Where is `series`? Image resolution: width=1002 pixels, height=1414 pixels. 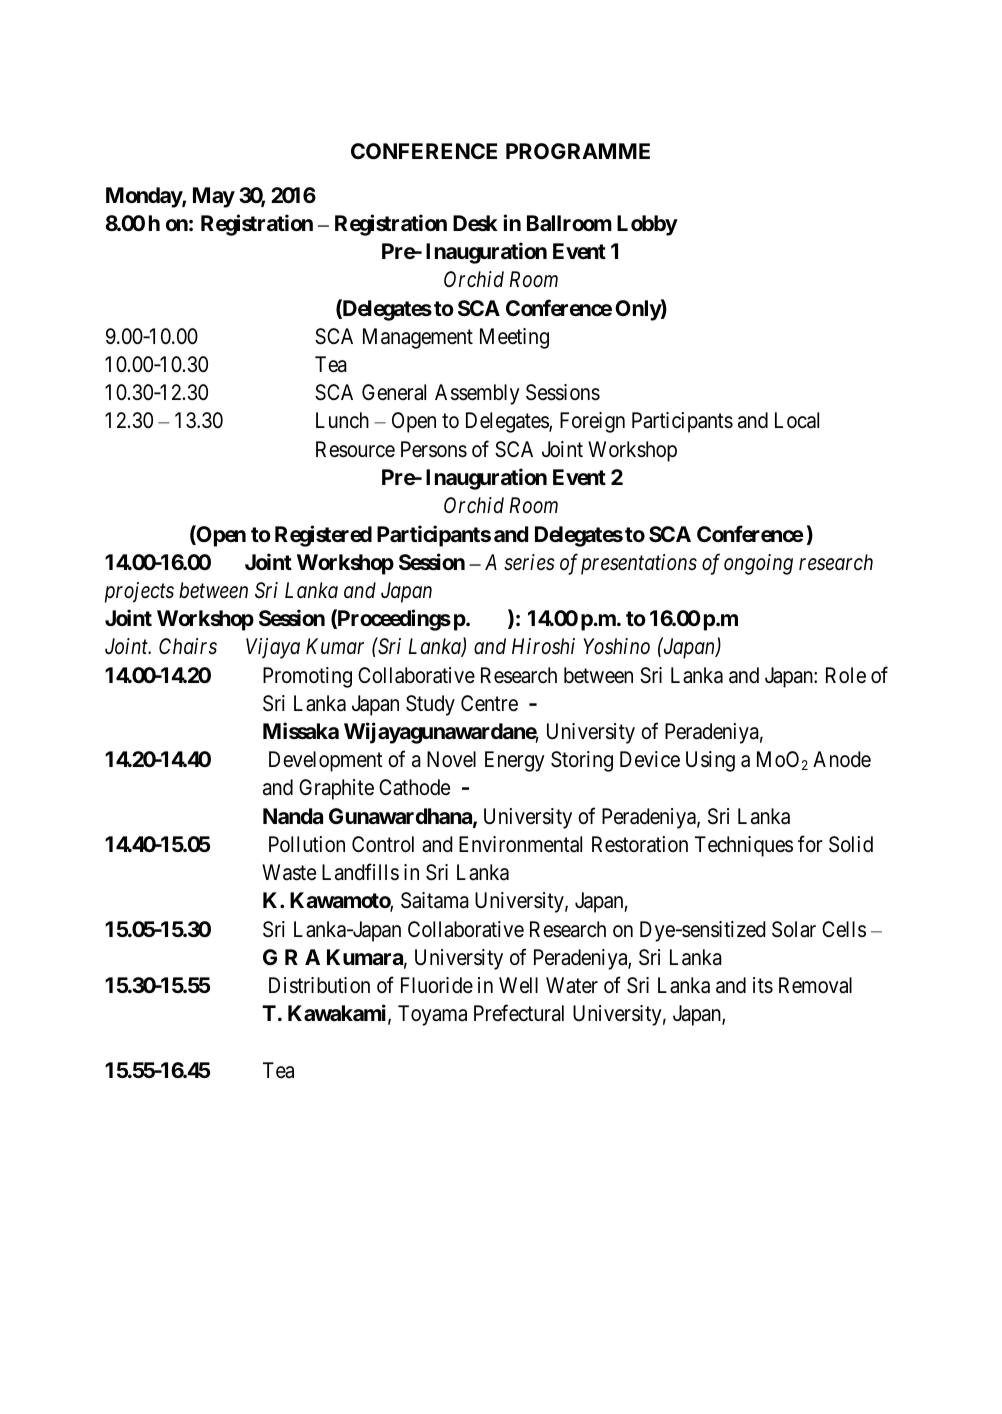 series is located at coordinates (529, 562).
